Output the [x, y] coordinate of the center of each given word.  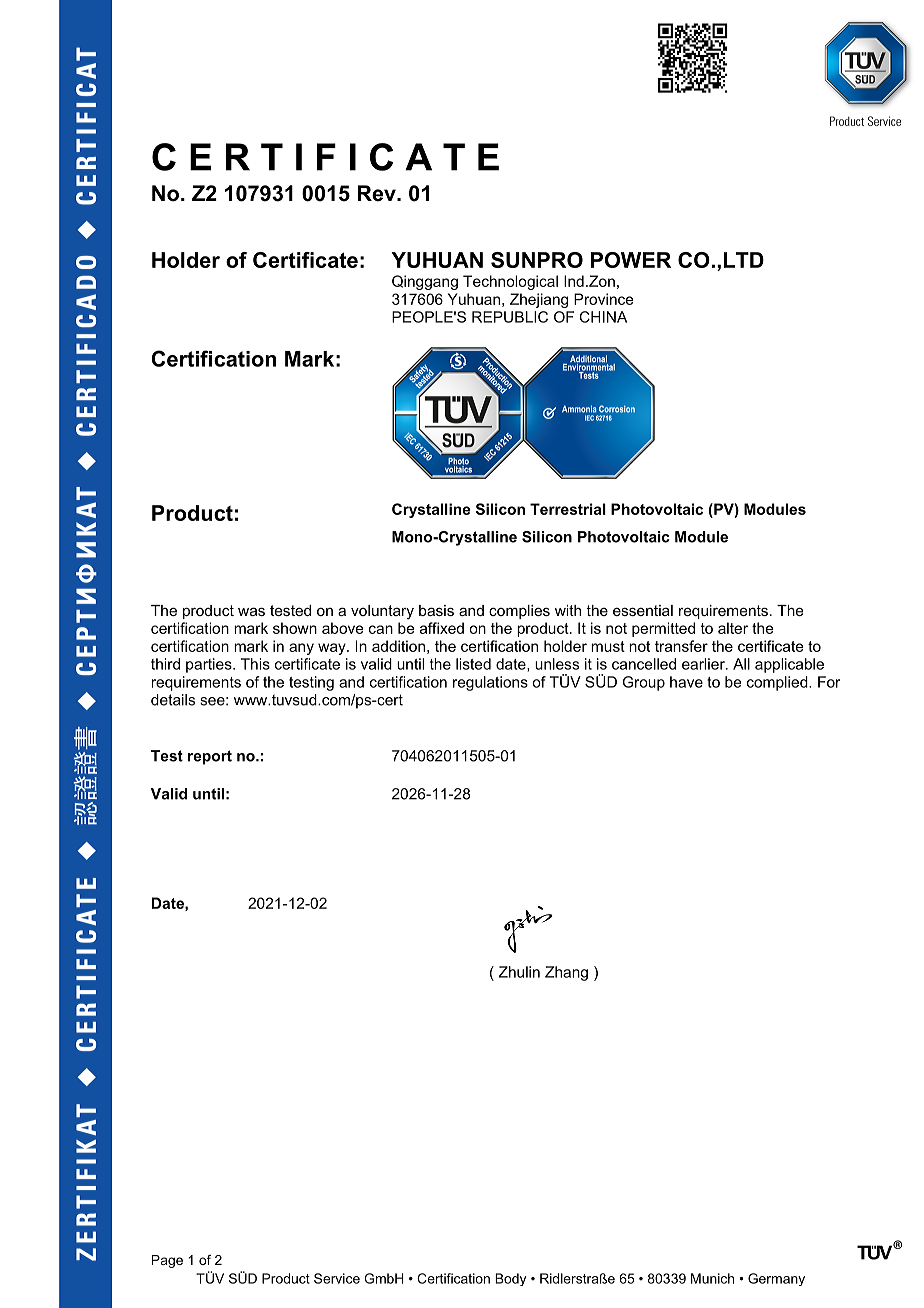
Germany [776, 1279]
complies [519, 612]
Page [167, 1261]
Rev [378, 193]
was [251, 611]
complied [778, 683]
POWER [631, 260]
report [210, 757]
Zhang [566, 973]
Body [510, 1279]
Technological [510, 282]
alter [733, 628]
